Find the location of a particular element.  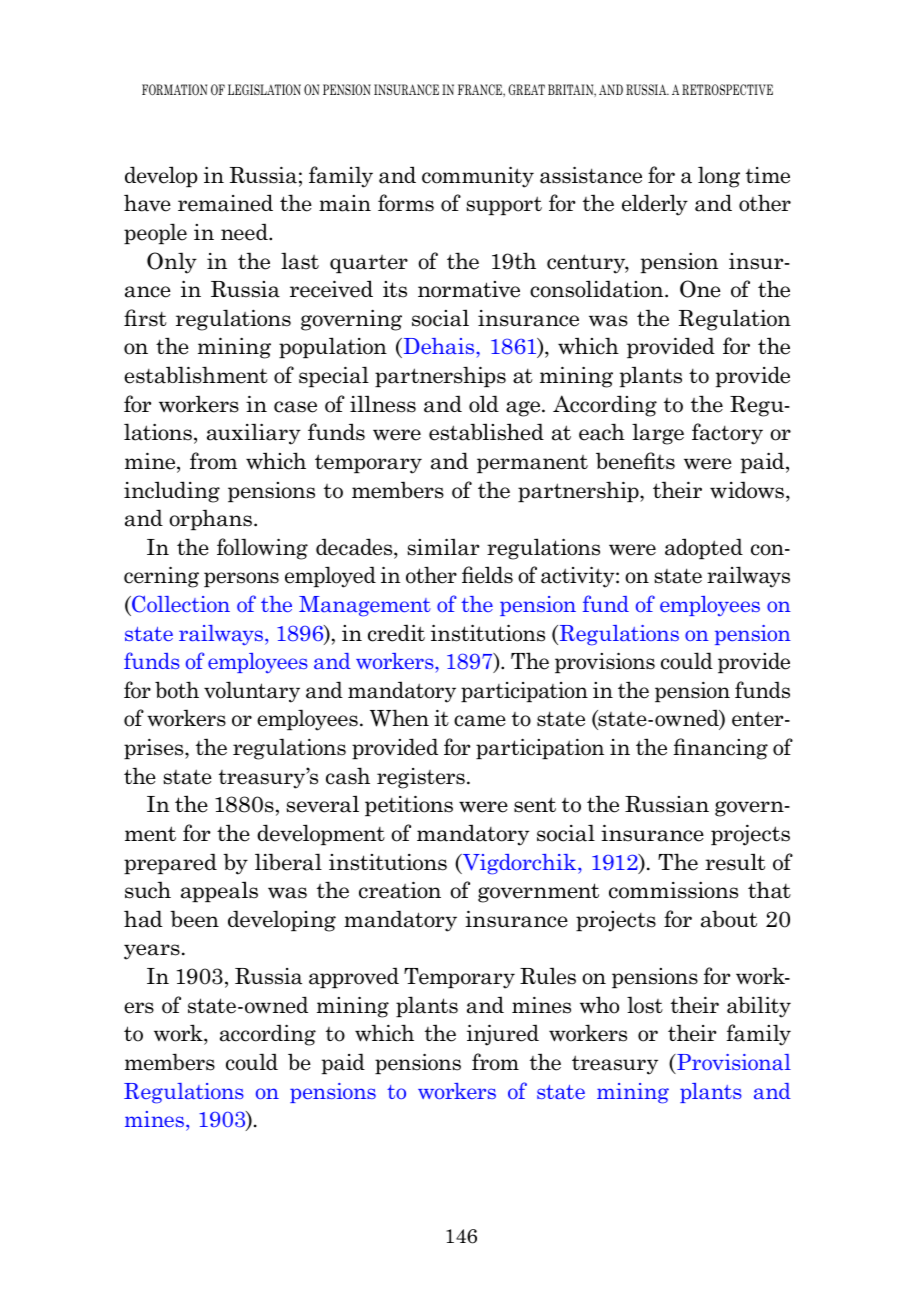

factory is located at coordinates (727, 434).
